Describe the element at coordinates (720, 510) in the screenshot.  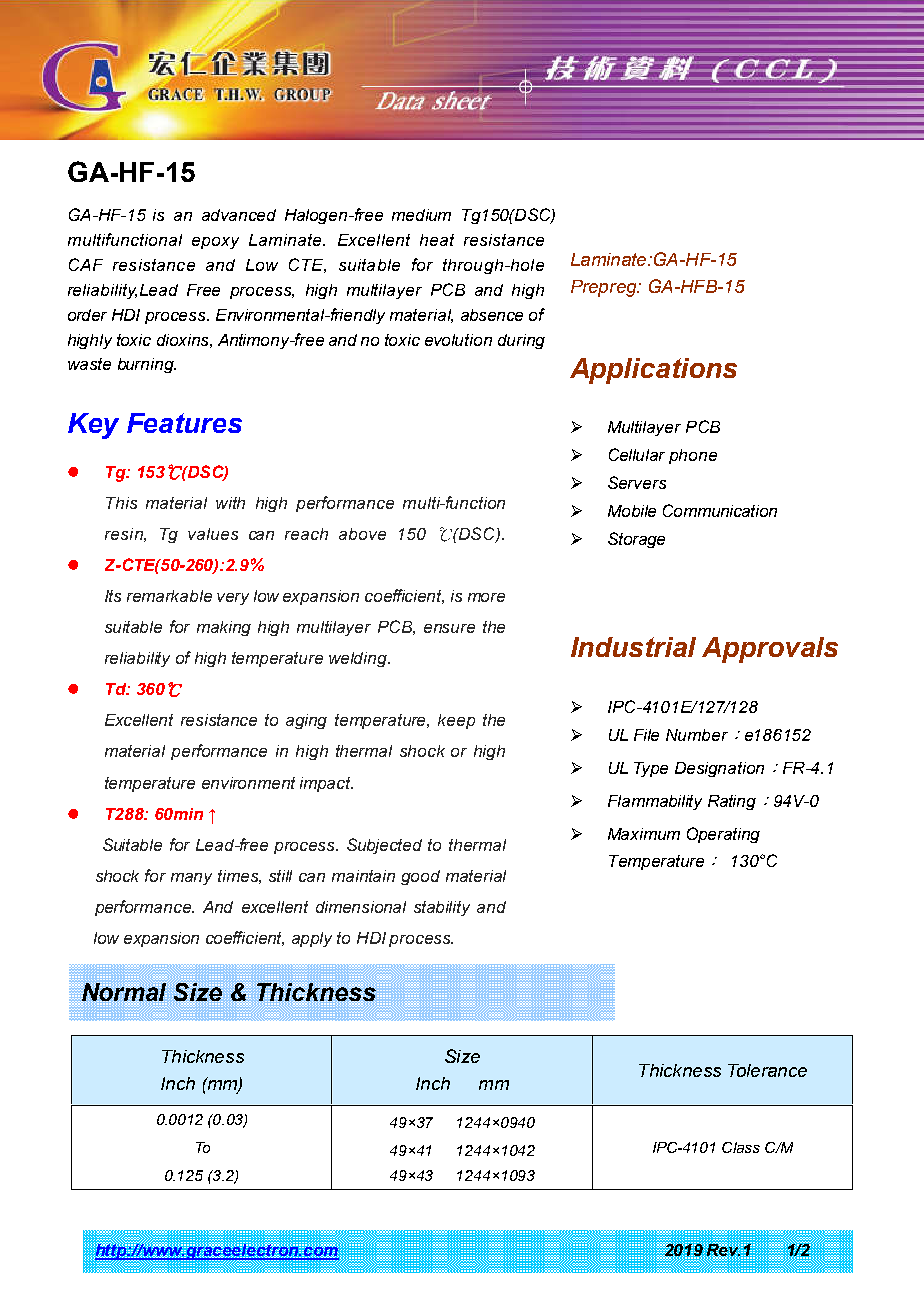
I see `Communication` at that location.
